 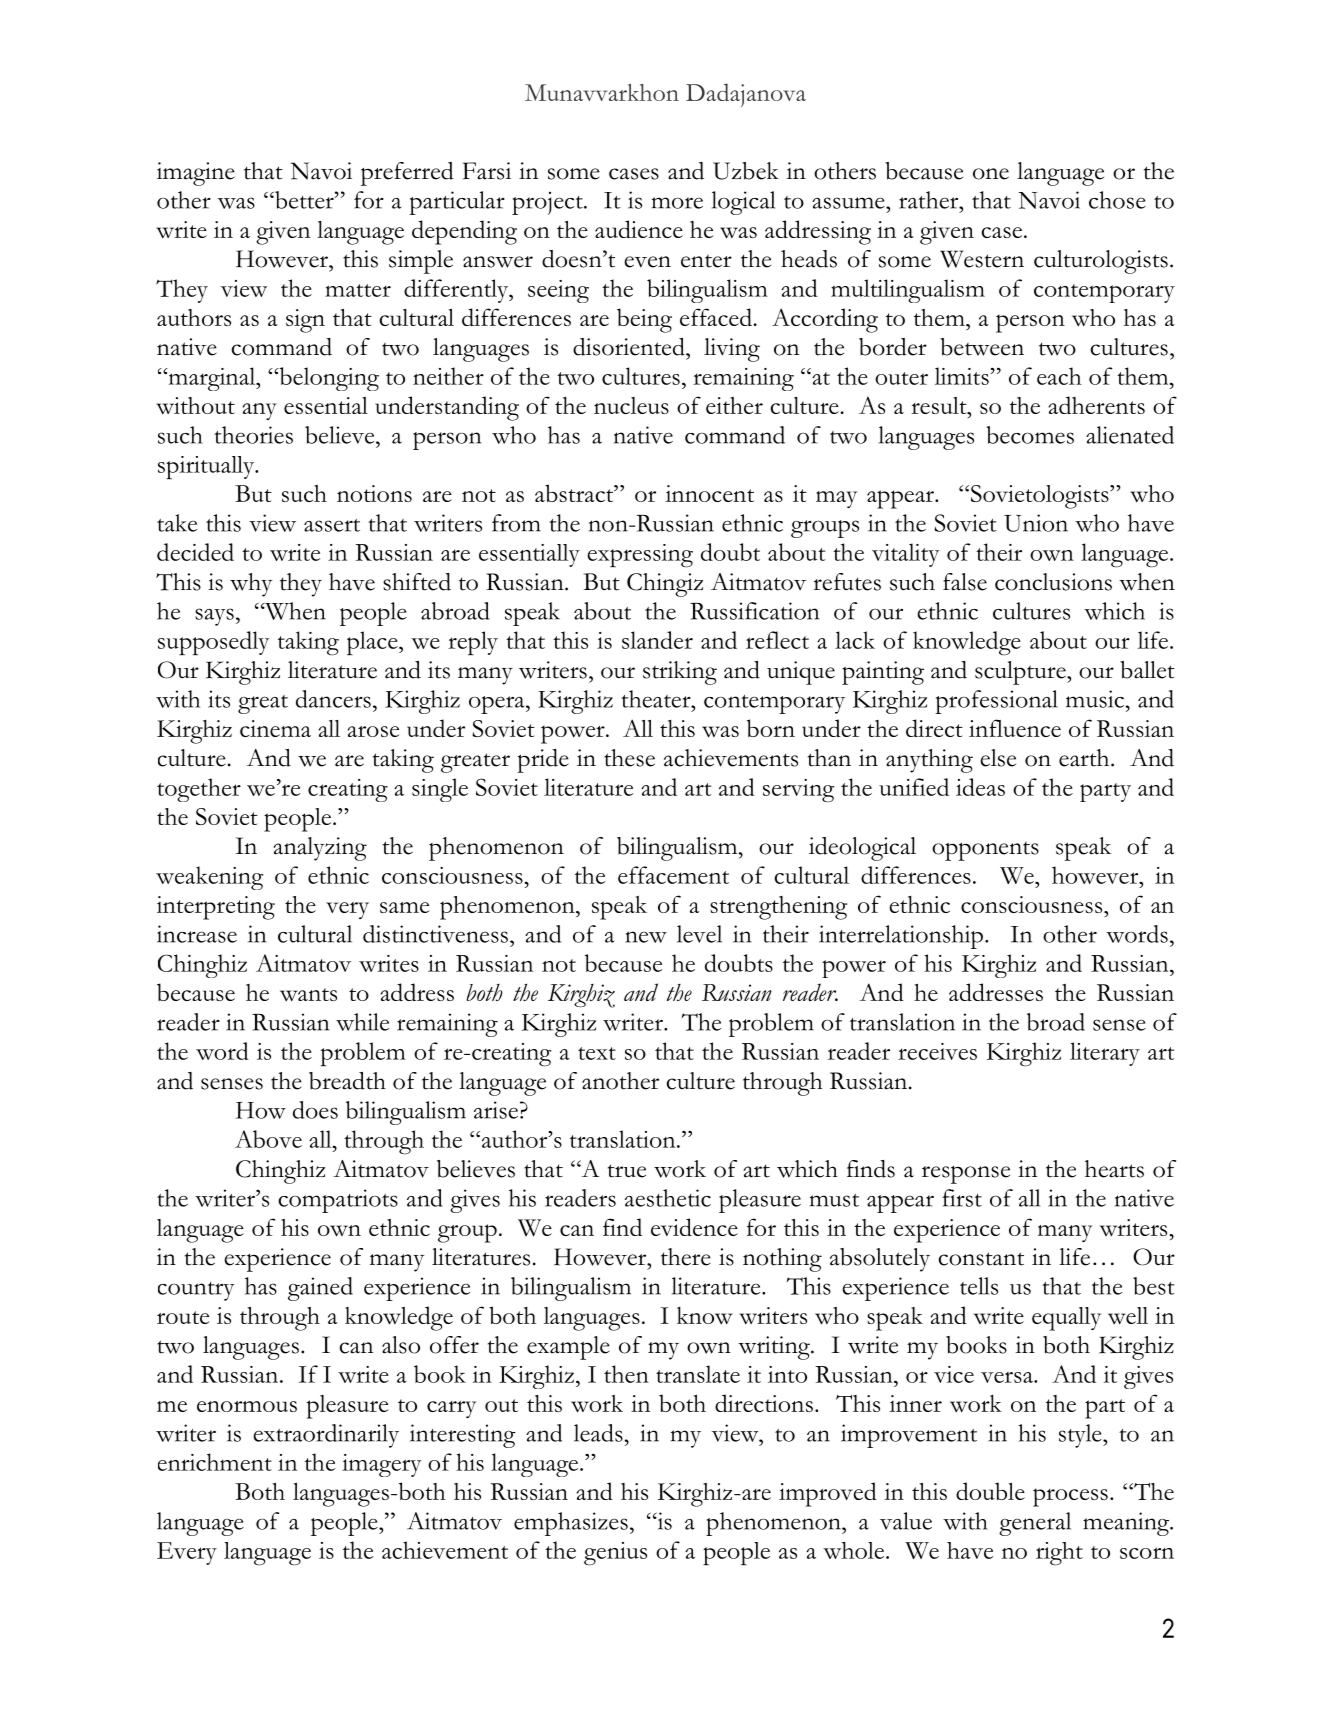 What do you see at coordinates (597, 1053) in the screenshot?
I see `text` at bounding box center [597, 1053].
